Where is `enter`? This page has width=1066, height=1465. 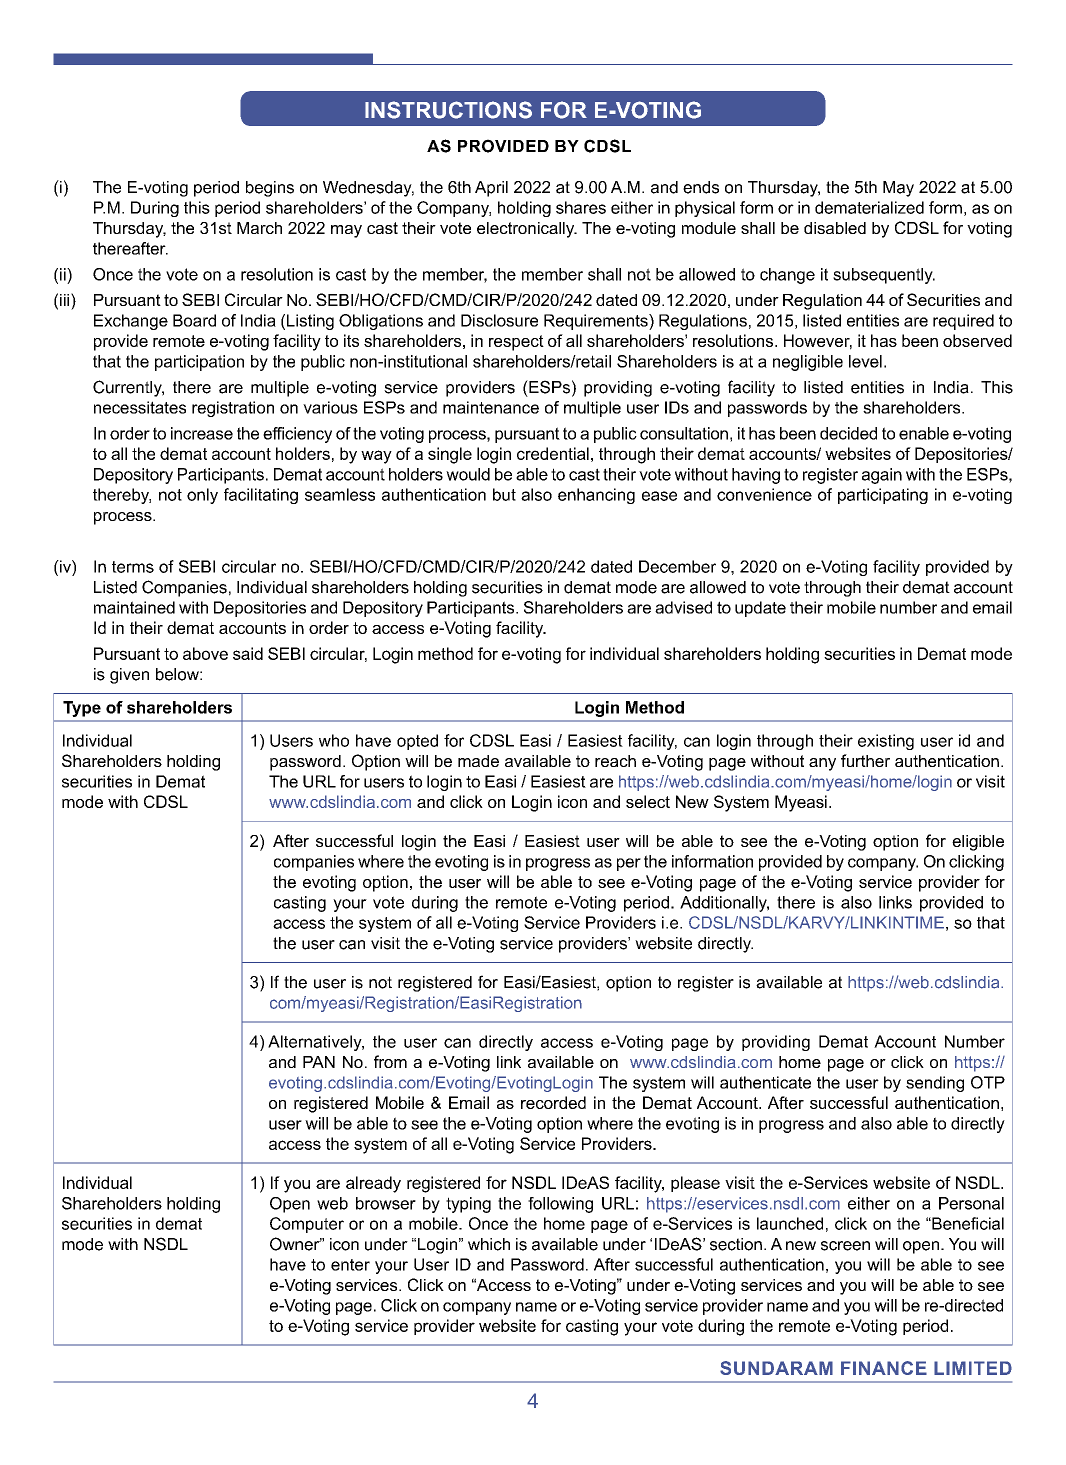 enter is located at coordinates (350, 1265).
